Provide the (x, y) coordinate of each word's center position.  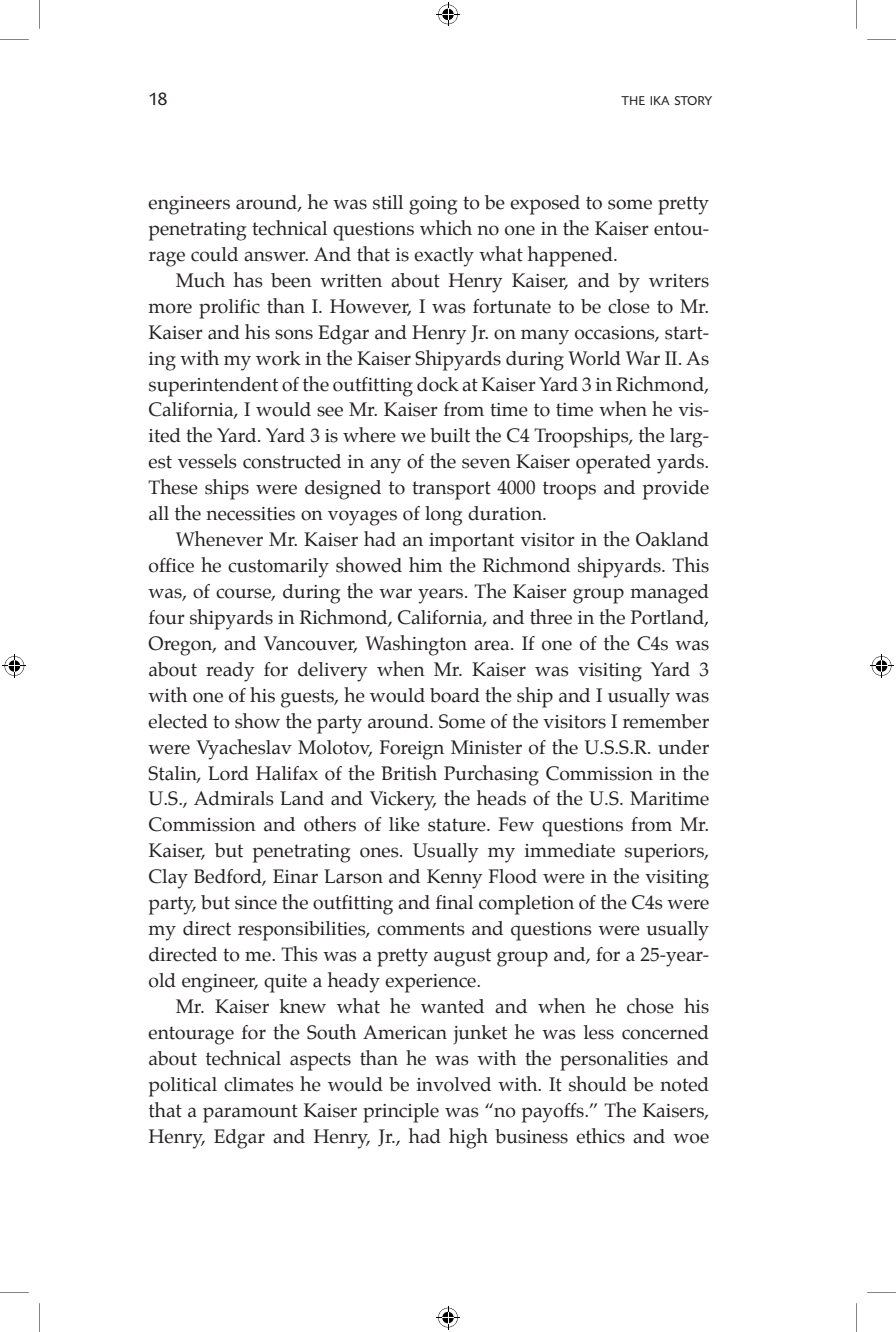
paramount (250, 1113)
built (450, 435)
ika (660, 100)
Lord (228, 773)
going (433, 205)
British (409, 773)
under (683, 747)
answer (276, 256)
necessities (250, 514)
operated (613, 464)
